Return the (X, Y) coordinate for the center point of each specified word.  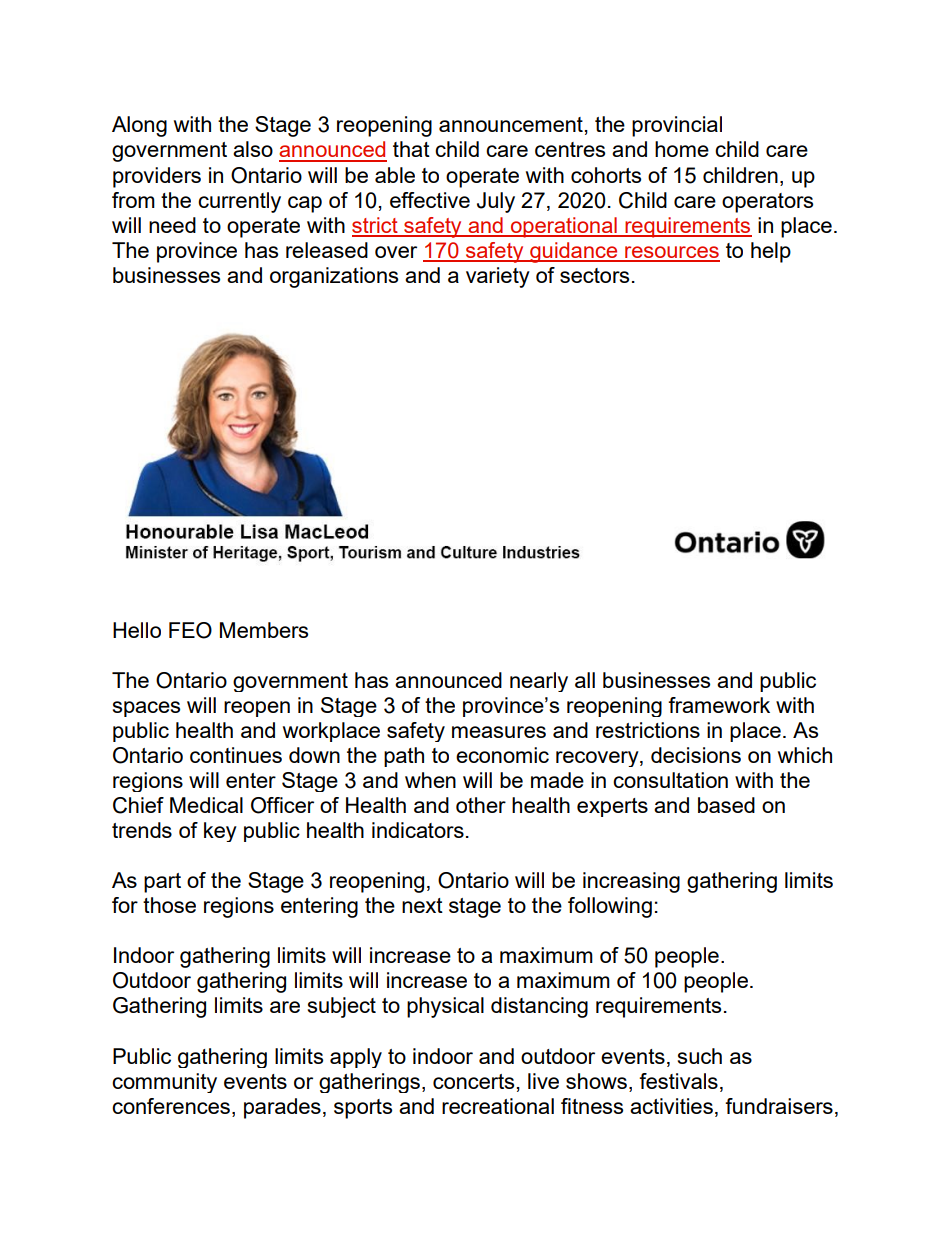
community (164, 1083)
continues (236, 755)
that (411, 149)
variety (498, 277)
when (430, 780)
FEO (190, 630)
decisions (696, 755)
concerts (473, 1081)
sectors (594, 275)
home (682, 149)
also (253, 149)
